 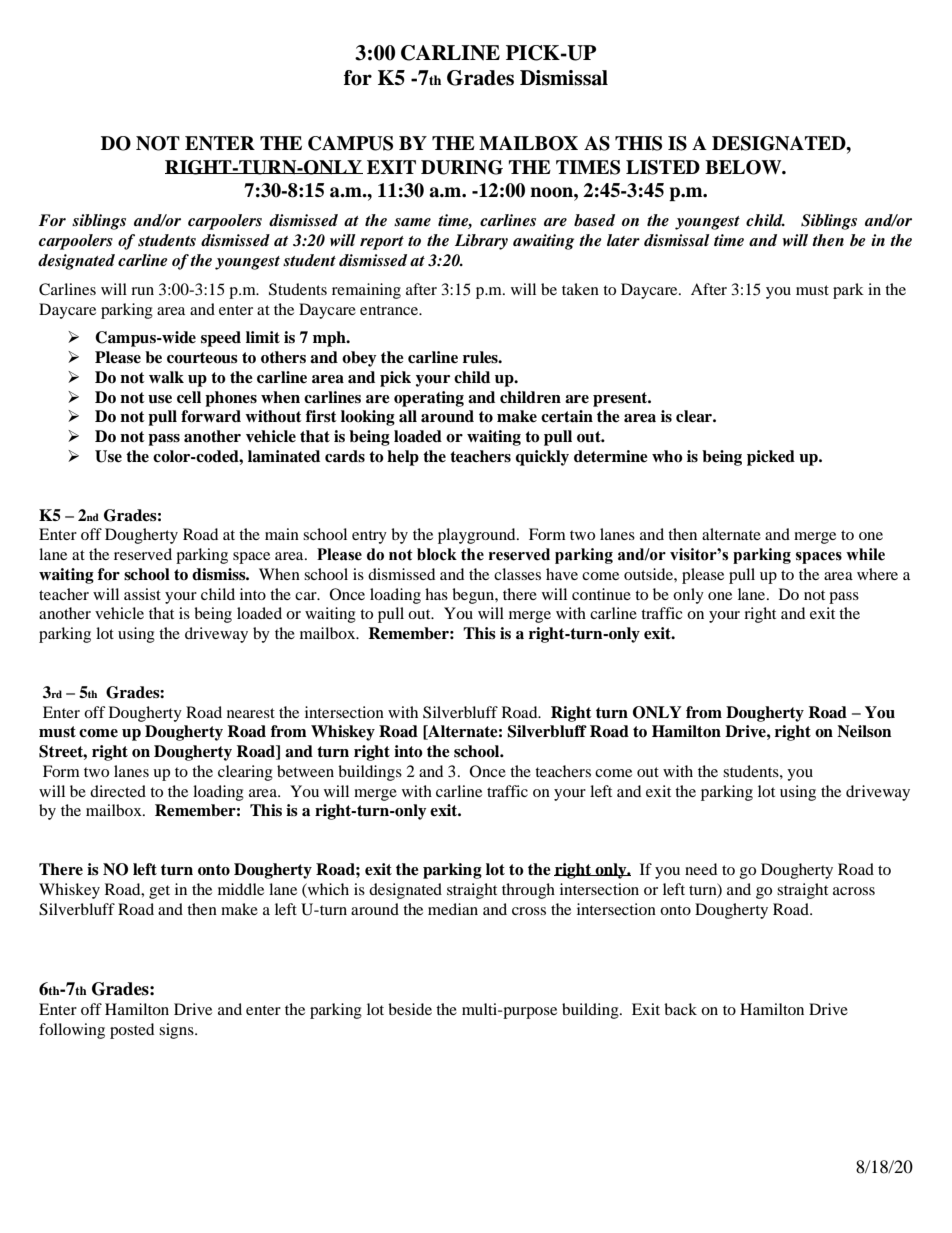 I want to click on back, so click(x=680, y=1009).
